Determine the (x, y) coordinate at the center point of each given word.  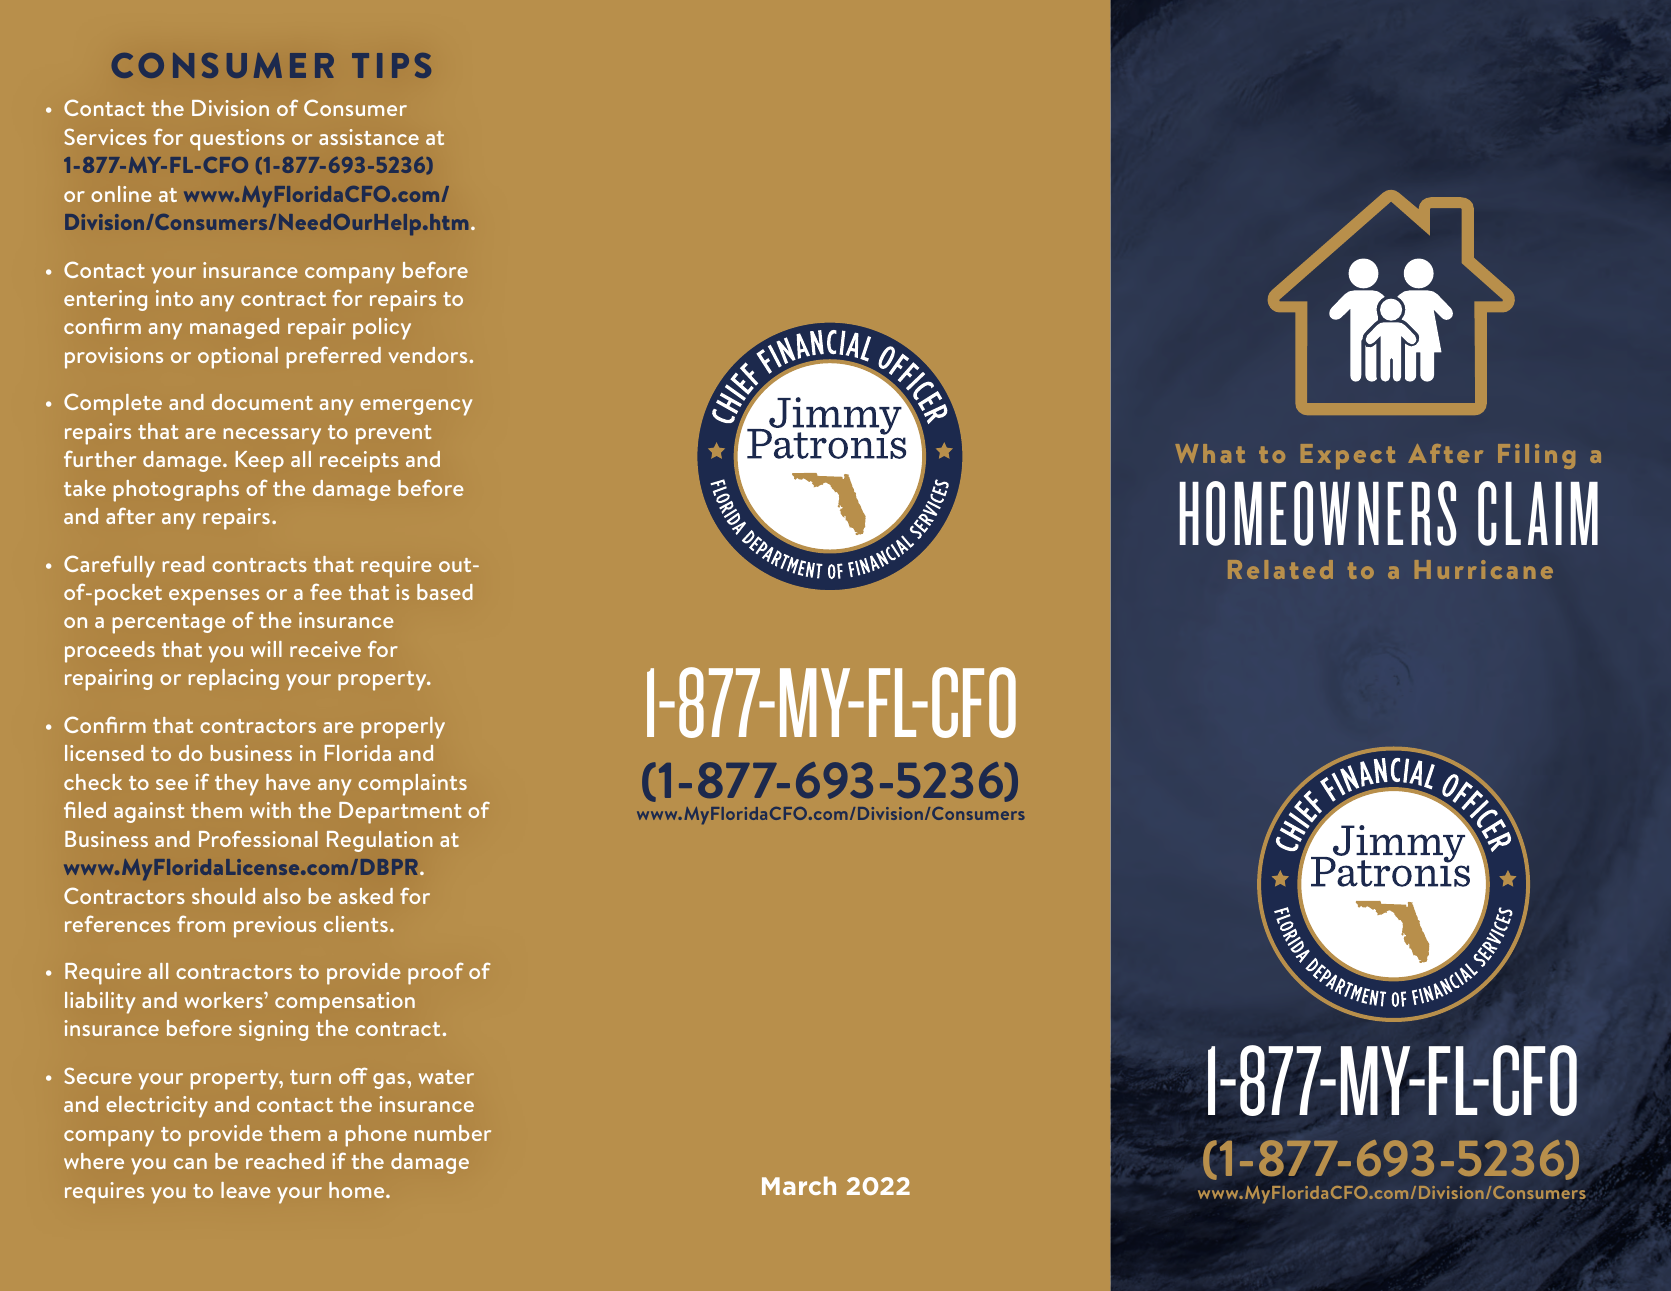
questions (237, 140)
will (266, 649)
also (282, 896)
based (445, 592)
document (262, 402)
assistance (369, 137)
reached (285, 1161)
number (453, 1133)
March (799, 1185)
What (1210, 453)
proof (436, 973)
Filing (1536, 456)
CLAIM (1538, 513)
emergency (416, 407)
